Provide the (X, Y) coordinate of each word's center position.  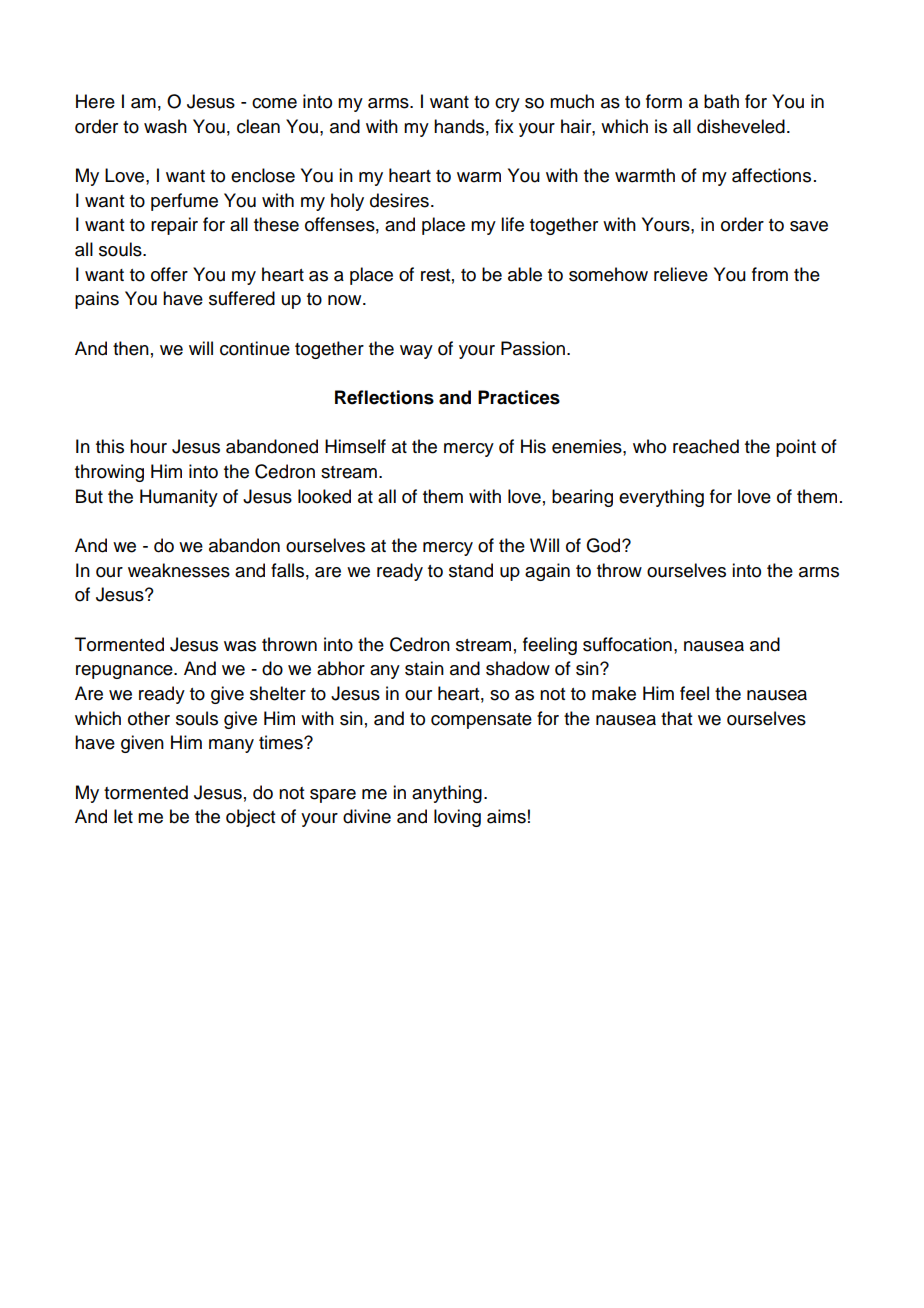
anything (447, 794)
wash (165, 126)
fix (504, 126)
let (123, 816)
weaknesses (179, 570)
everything (661, 498)
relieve (681, 274)
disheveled (741, 126)
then (131, 348)
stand (471, 570)
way (416, 352)
